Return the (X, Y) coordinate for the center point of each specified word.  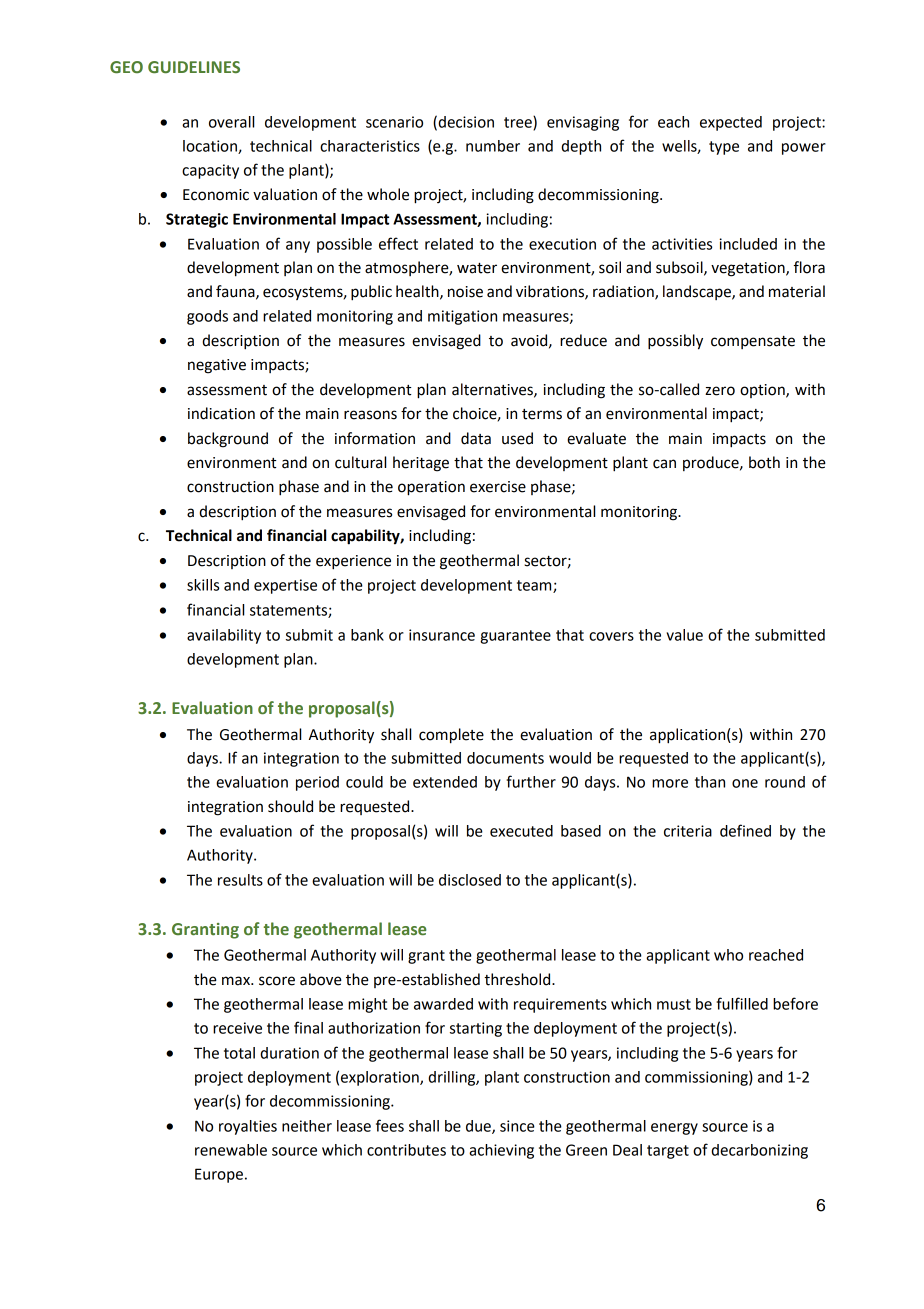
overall (231, 122)
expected (731, 123)
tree (519, 123)
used (517, 438)
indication (221, 413)
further (531, 781)
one (745, 783)
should (290, 806)
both (764, 462)
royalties (248, 1127)
